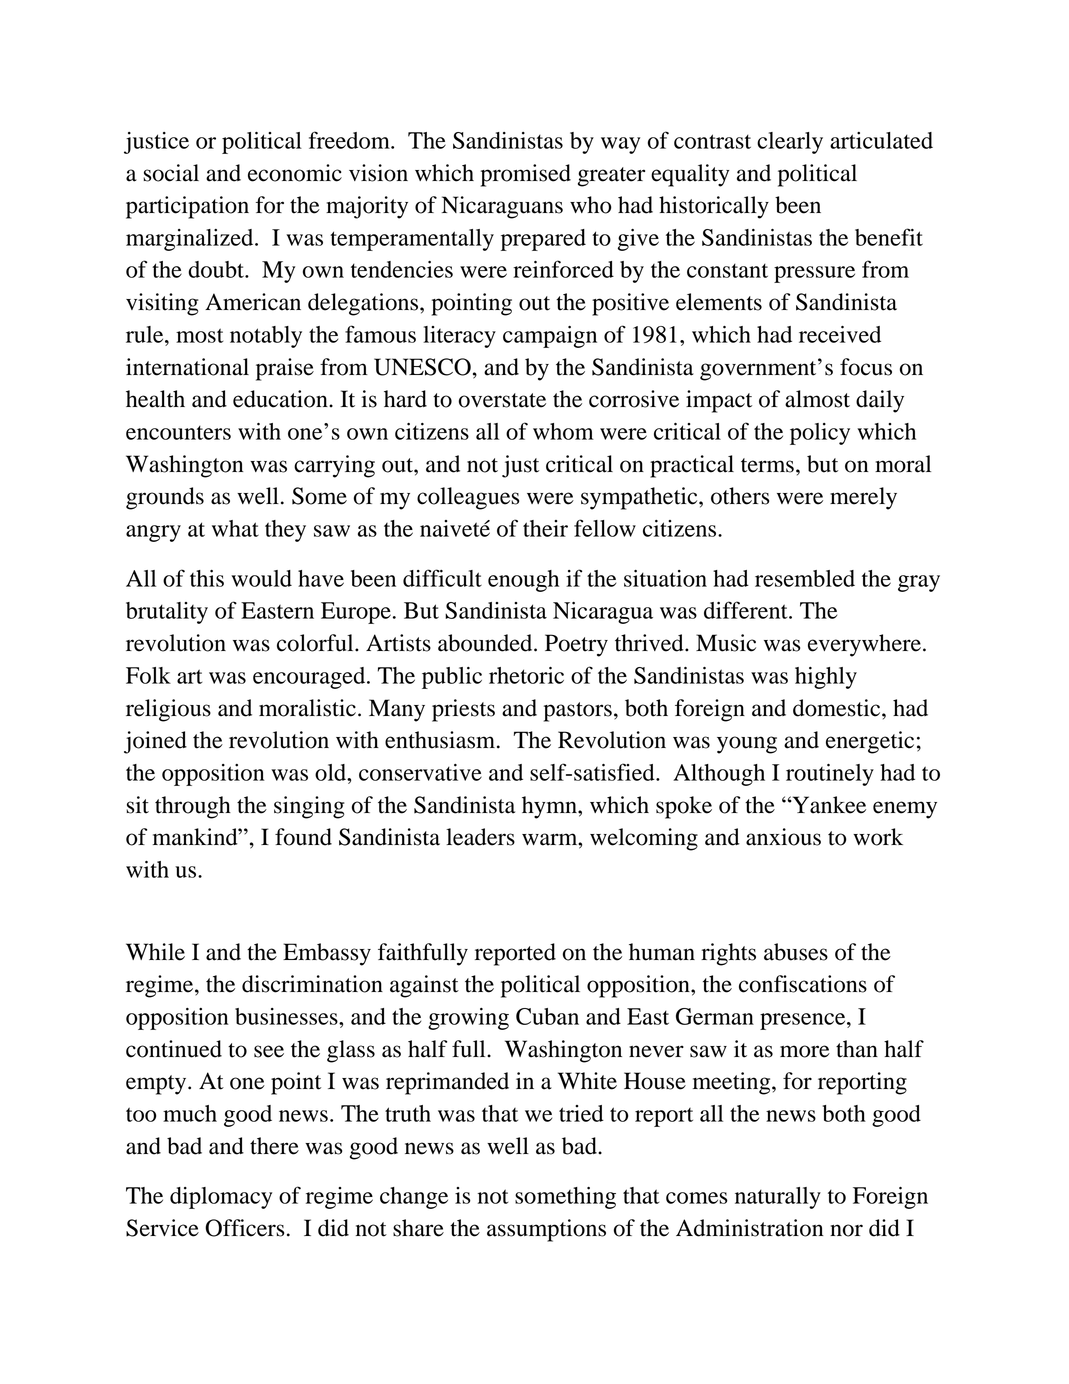  I want to click on merely, so click(863, 498).
